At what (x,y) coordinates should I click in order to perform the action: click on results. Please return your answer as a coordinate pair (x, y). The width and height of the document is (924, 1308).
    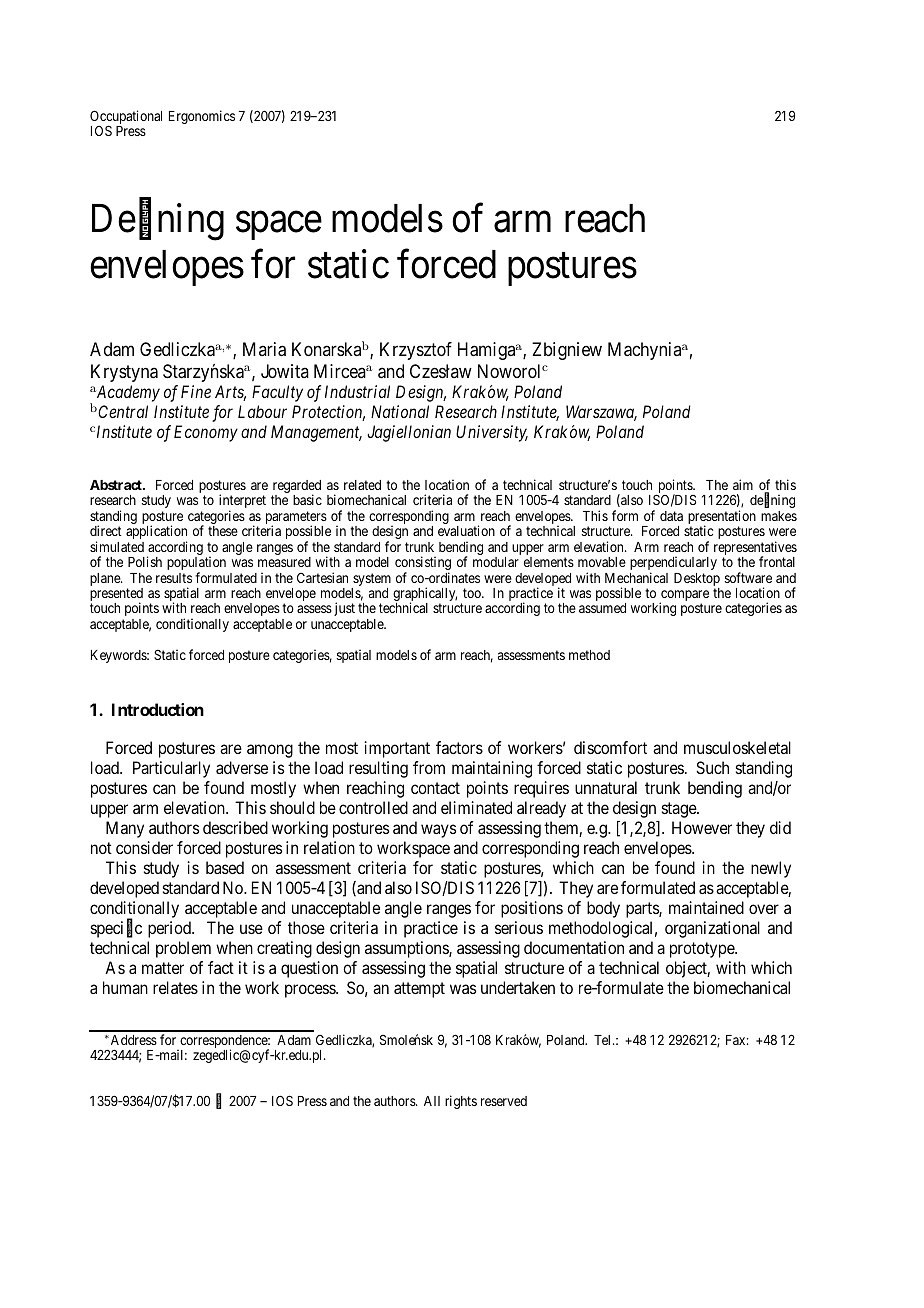
    Looking at the image, I should click on (174, 578).
